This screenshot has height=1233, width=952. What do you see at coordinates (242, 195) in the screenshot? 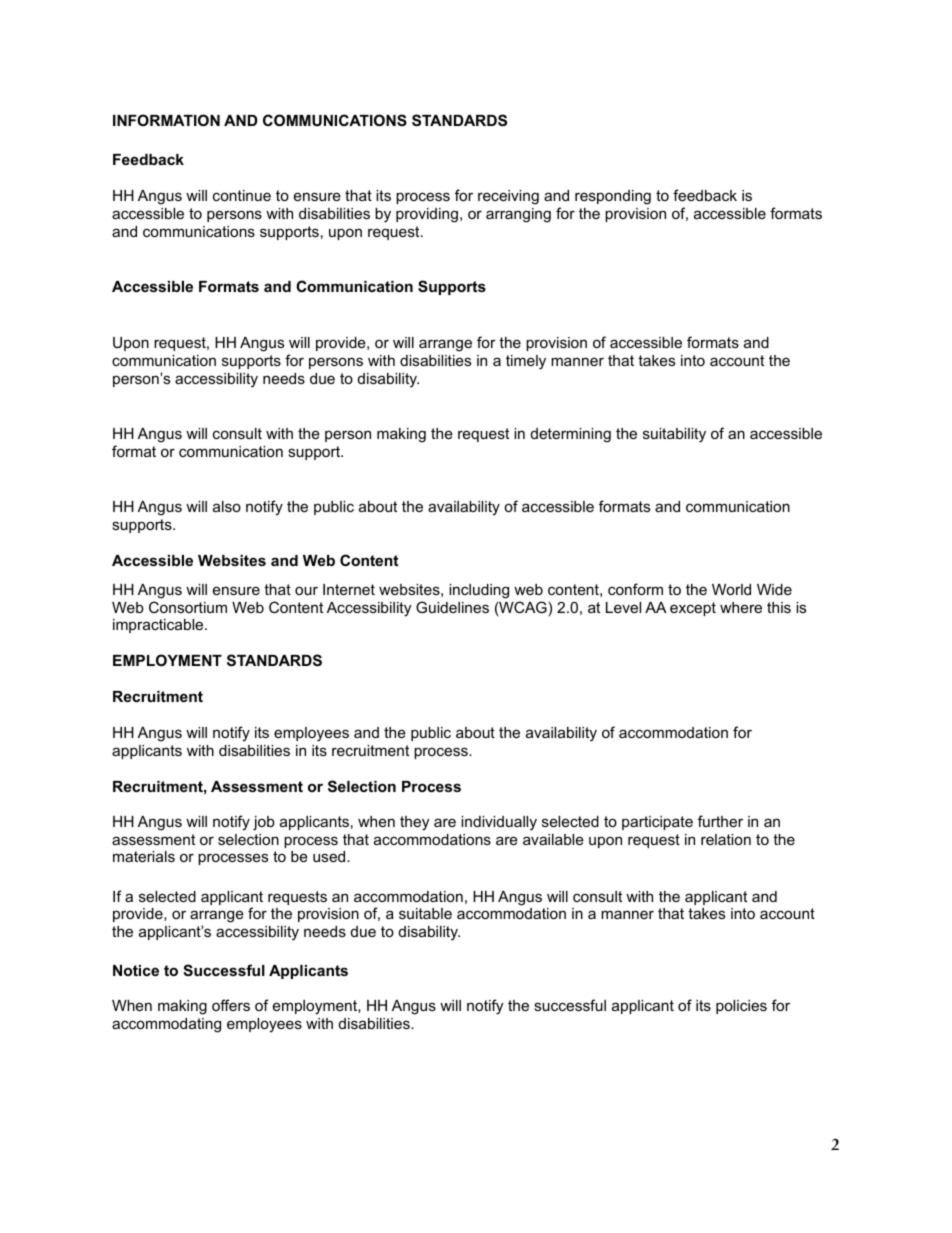
I see `continue` at bounding box center [242, 195].
